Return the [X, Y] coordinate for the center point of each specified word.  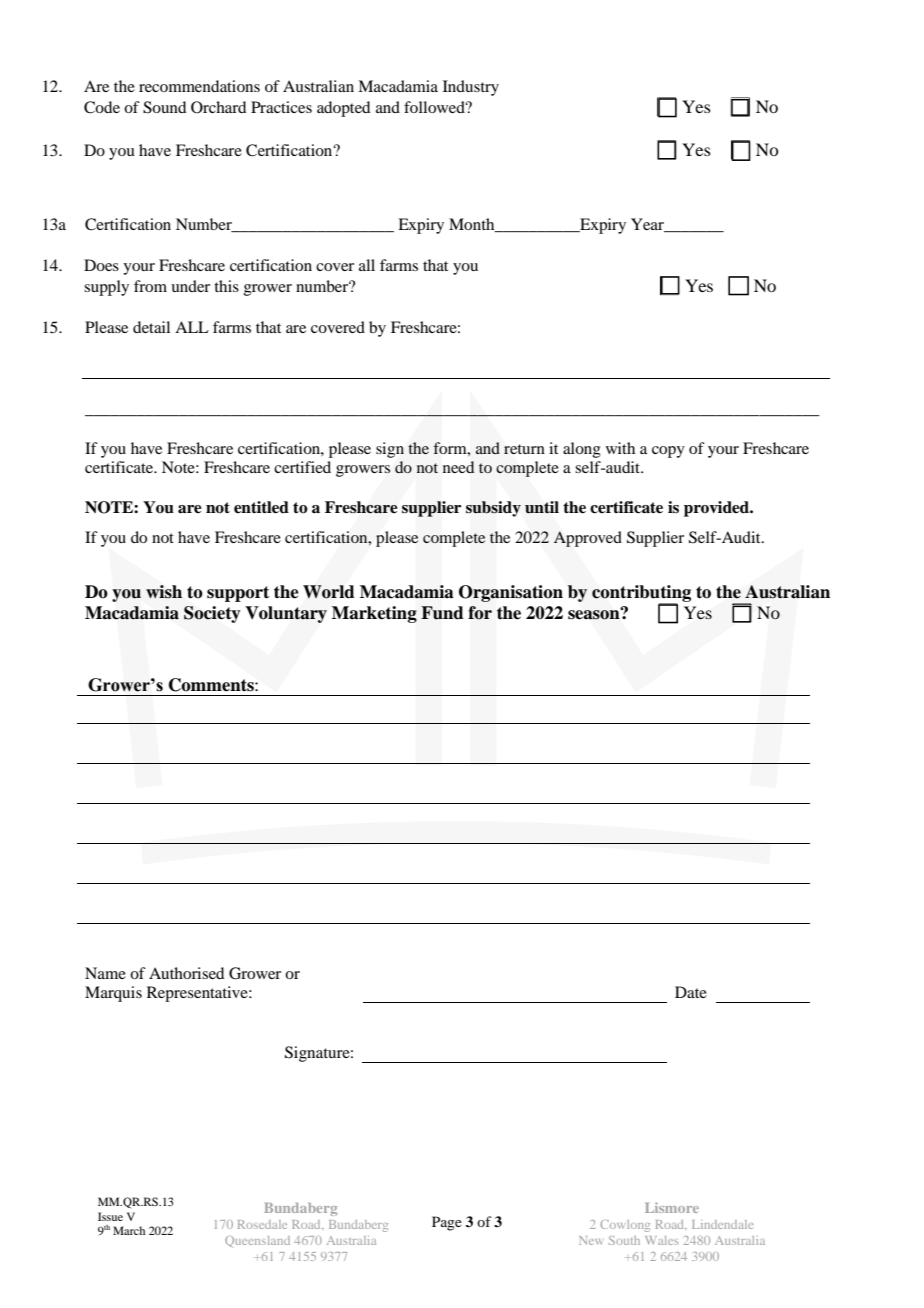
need [459, 467]
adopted [343, 109]
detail [151, 327]
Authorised [186, 973]
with [620, 448]
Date [691, 992]
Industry [471, 88]
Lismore [672, 1207]
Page [447, 1223]
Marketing [374, 614]
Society [212, 614]
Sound [164, 107]
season [595, 614]
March [129, 1230]
